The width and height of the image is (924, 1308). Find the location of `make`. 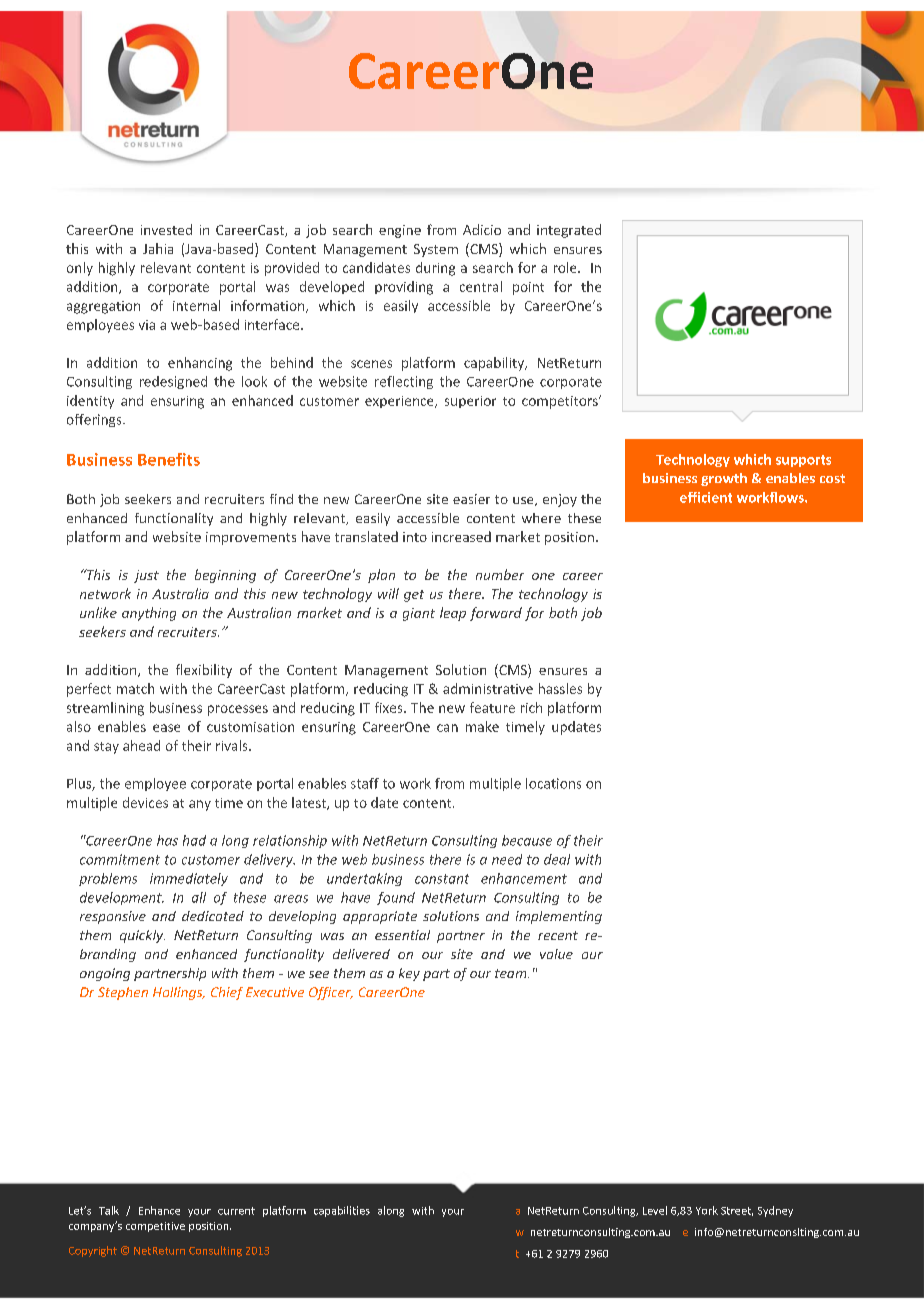

make is located at coordinates (482, 726).
